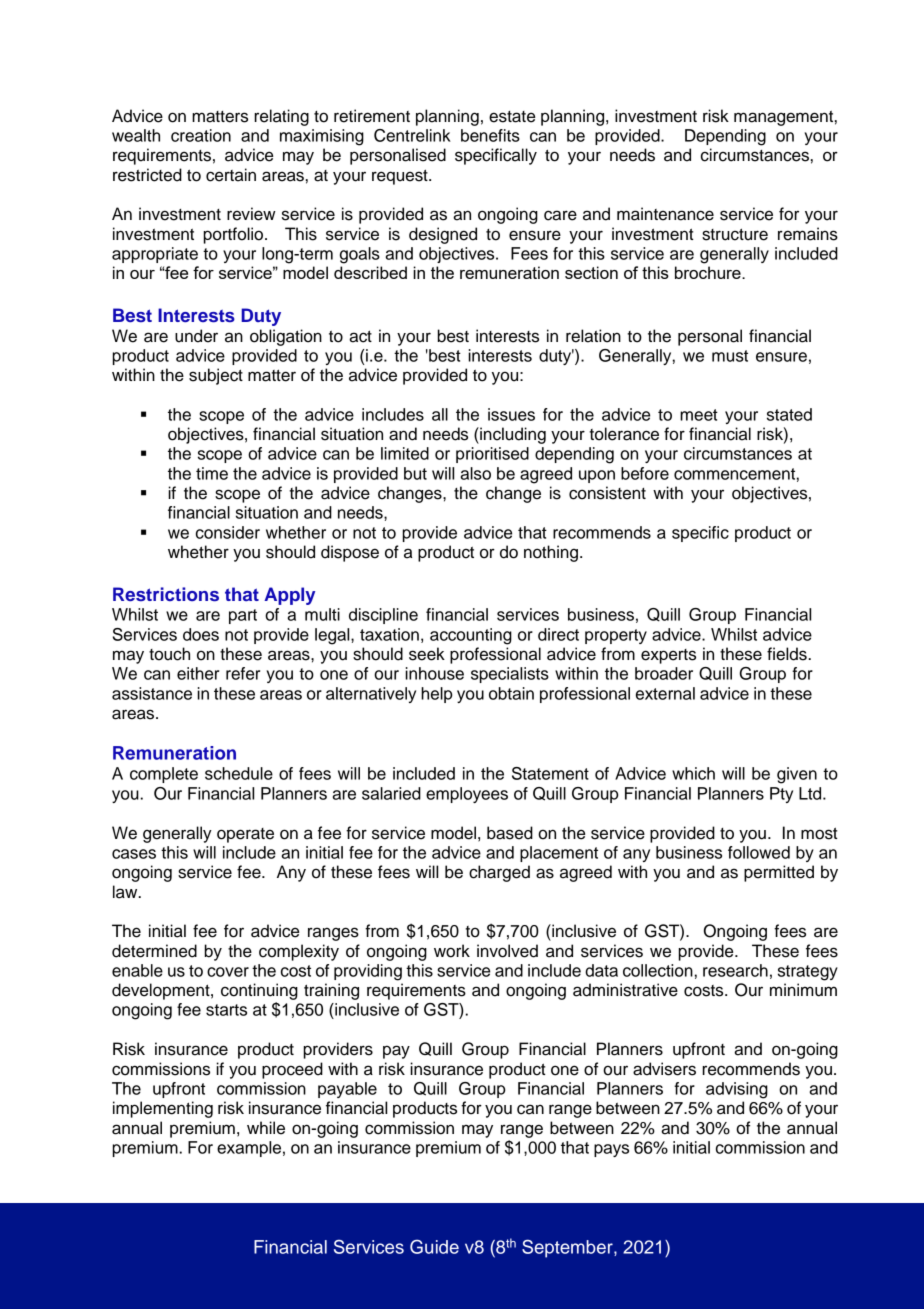  What do you see at coordinates (645, 473) in the image?
I see `before` at bounding box center [645, 473].
